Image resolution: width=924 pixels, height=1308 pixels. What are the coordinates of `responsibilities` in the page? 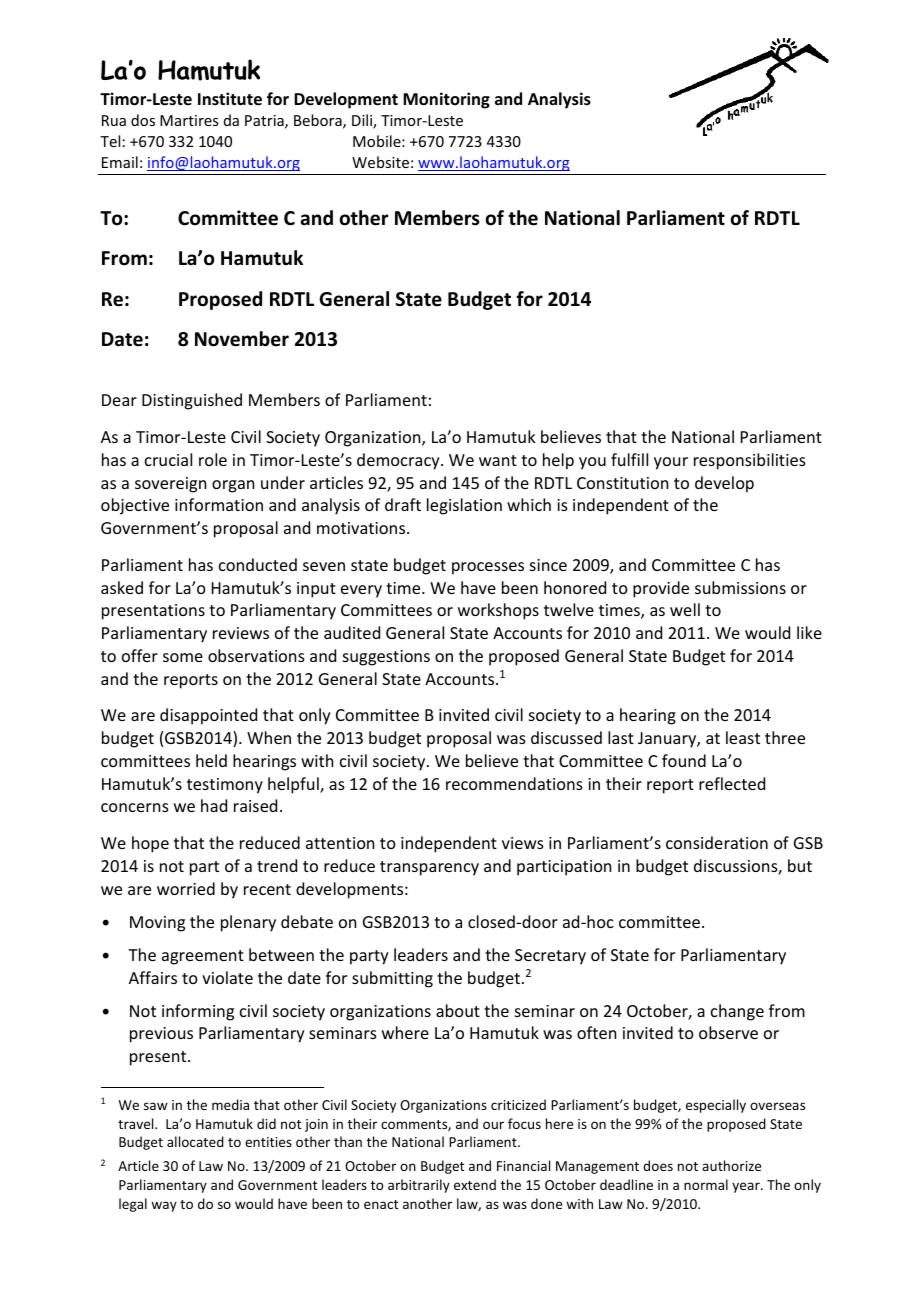 It's located at (750, 461).
